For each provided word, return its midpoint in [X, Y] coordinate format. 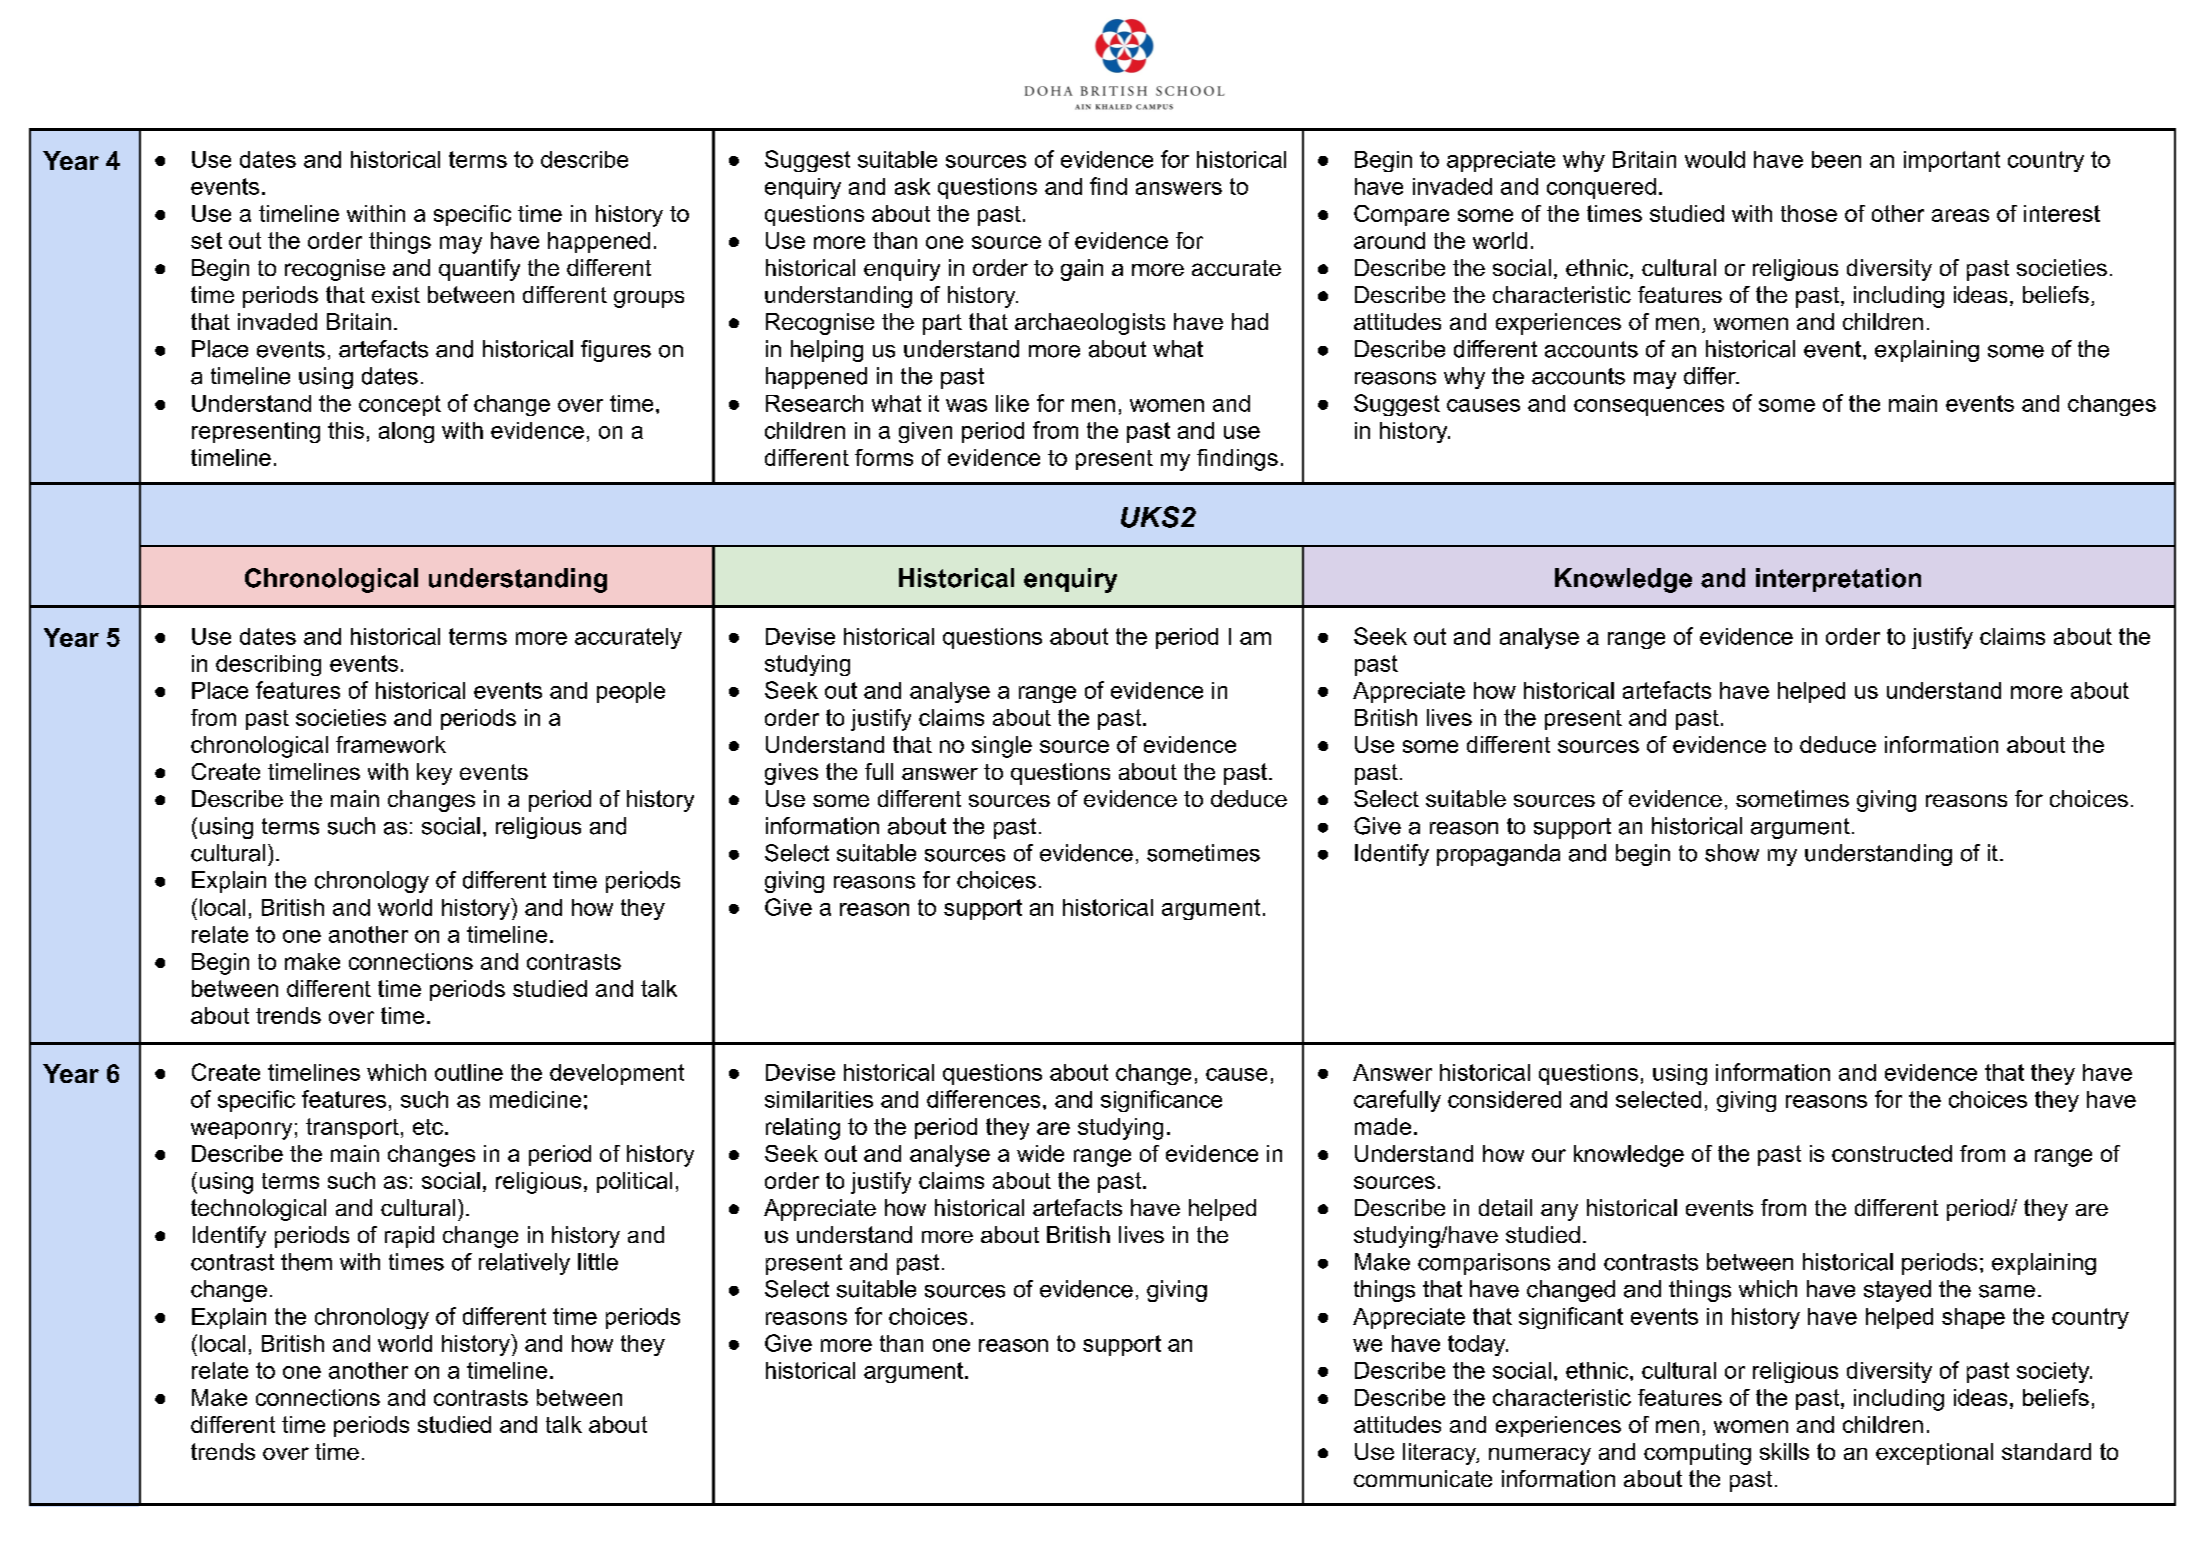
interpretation [1838, 580]
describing [268, 665]
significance [1161, 1101]
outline [469, 1072]
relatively [524, 1264]
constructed [1892, 1153]
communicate [1423, 1478]
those [1809, 213]
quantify [479, 270]
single [1002, 747]
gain [1082, 270]
